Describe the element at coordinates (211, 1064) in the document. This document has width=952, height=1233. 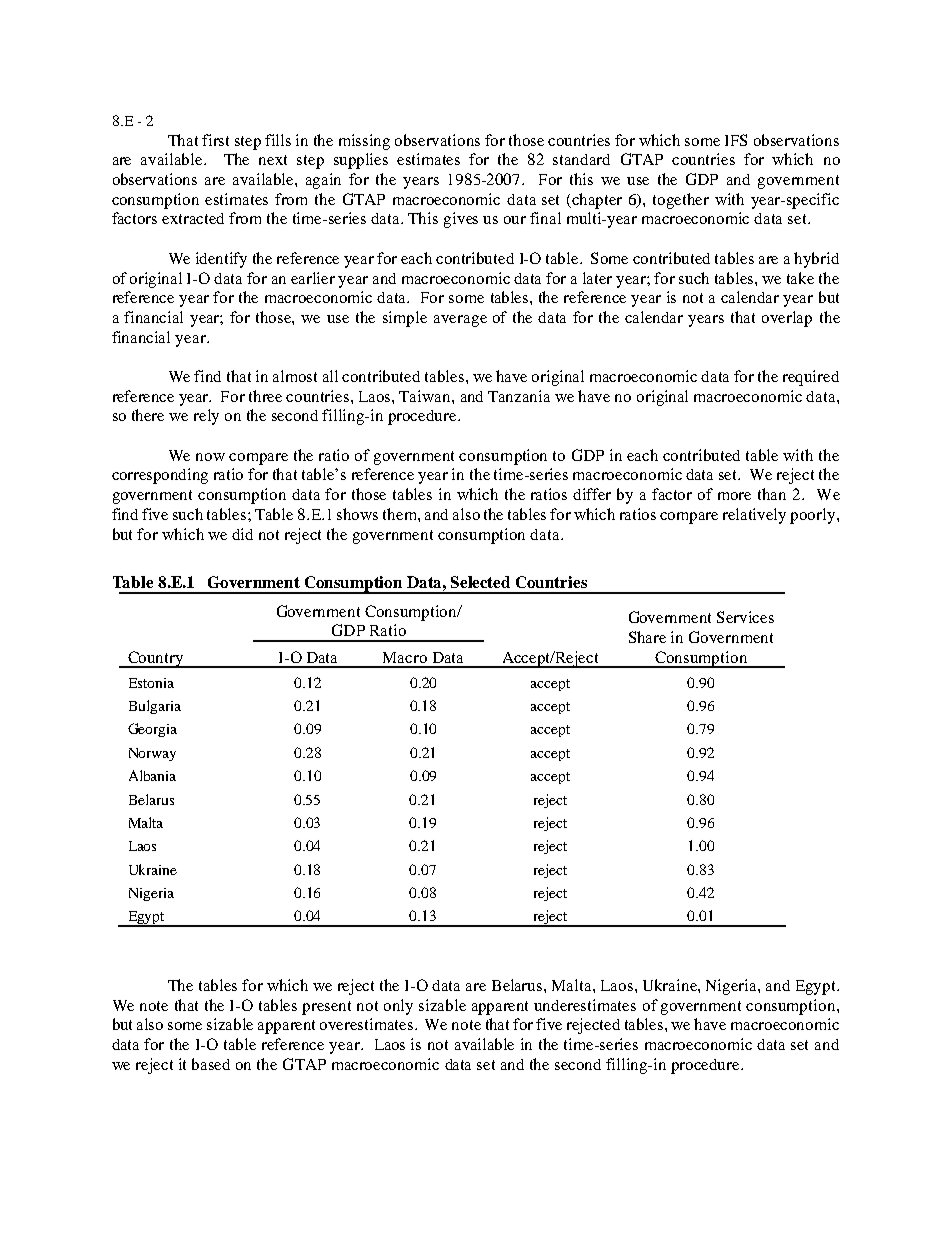
I see `based` at that location.
